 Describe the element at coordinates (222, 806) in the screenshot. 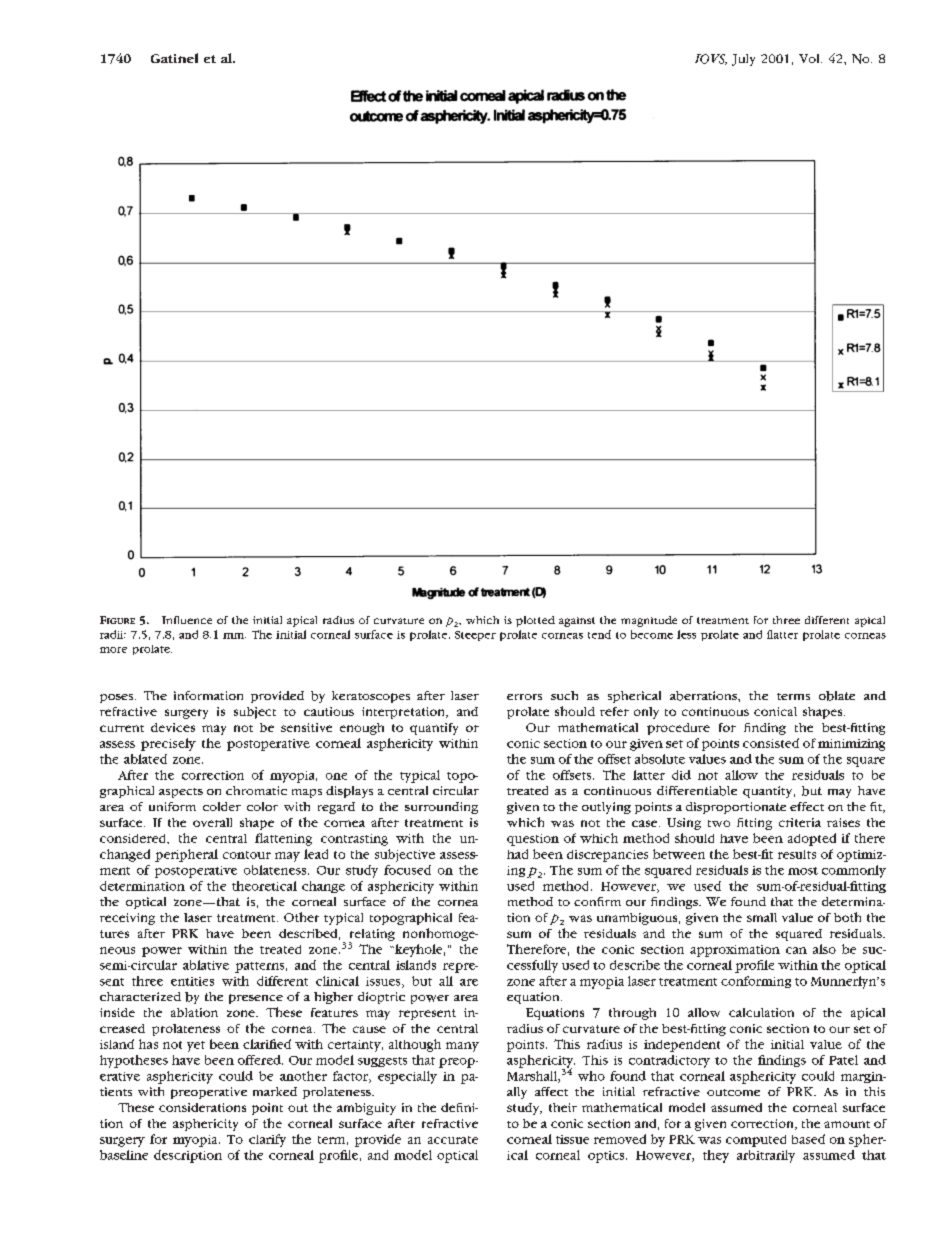

I see `colder` at that location.
